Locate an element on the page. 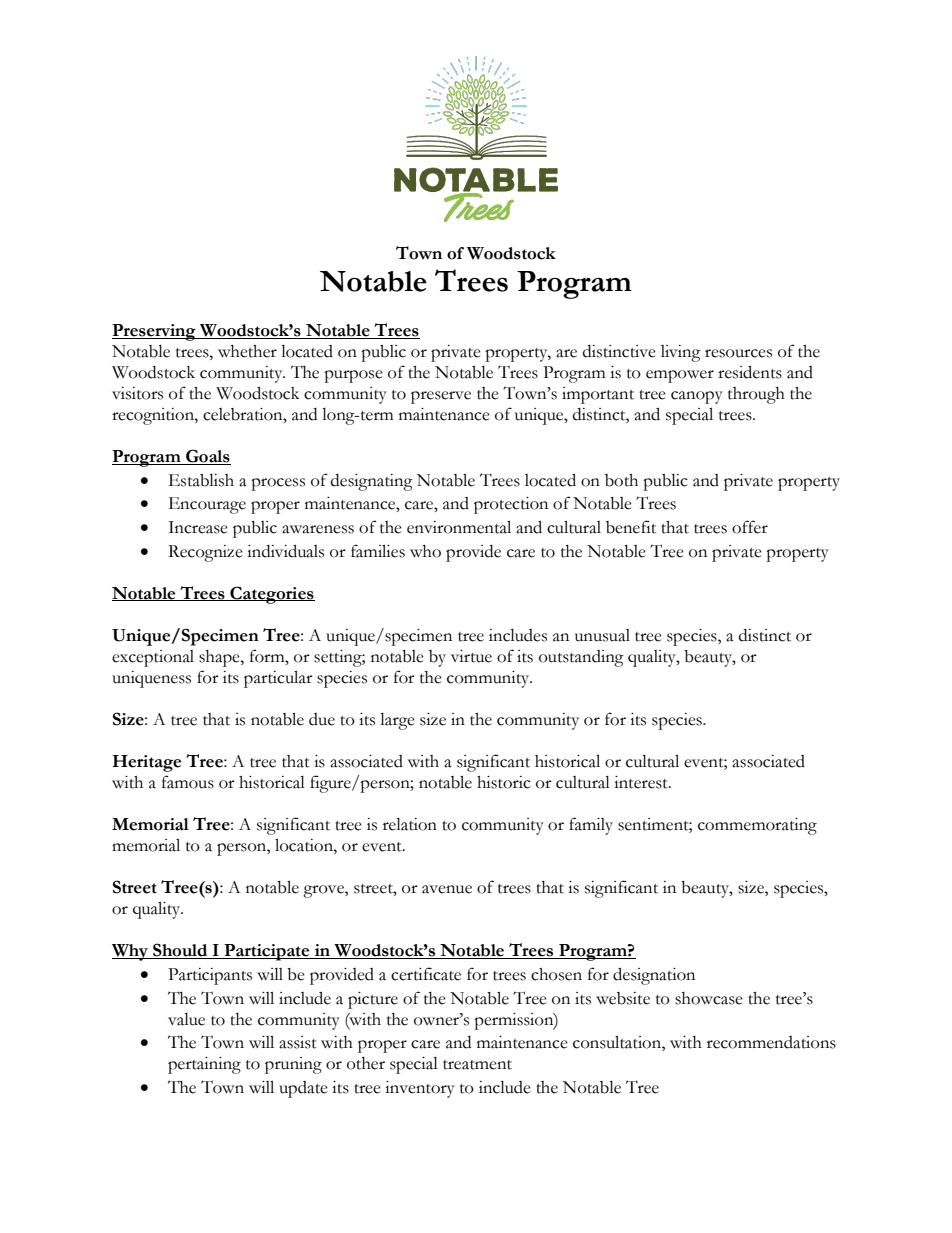 Image resolution: width=952 pixels, height=1233 pixels. offer is located at coordinates (750, 527).
